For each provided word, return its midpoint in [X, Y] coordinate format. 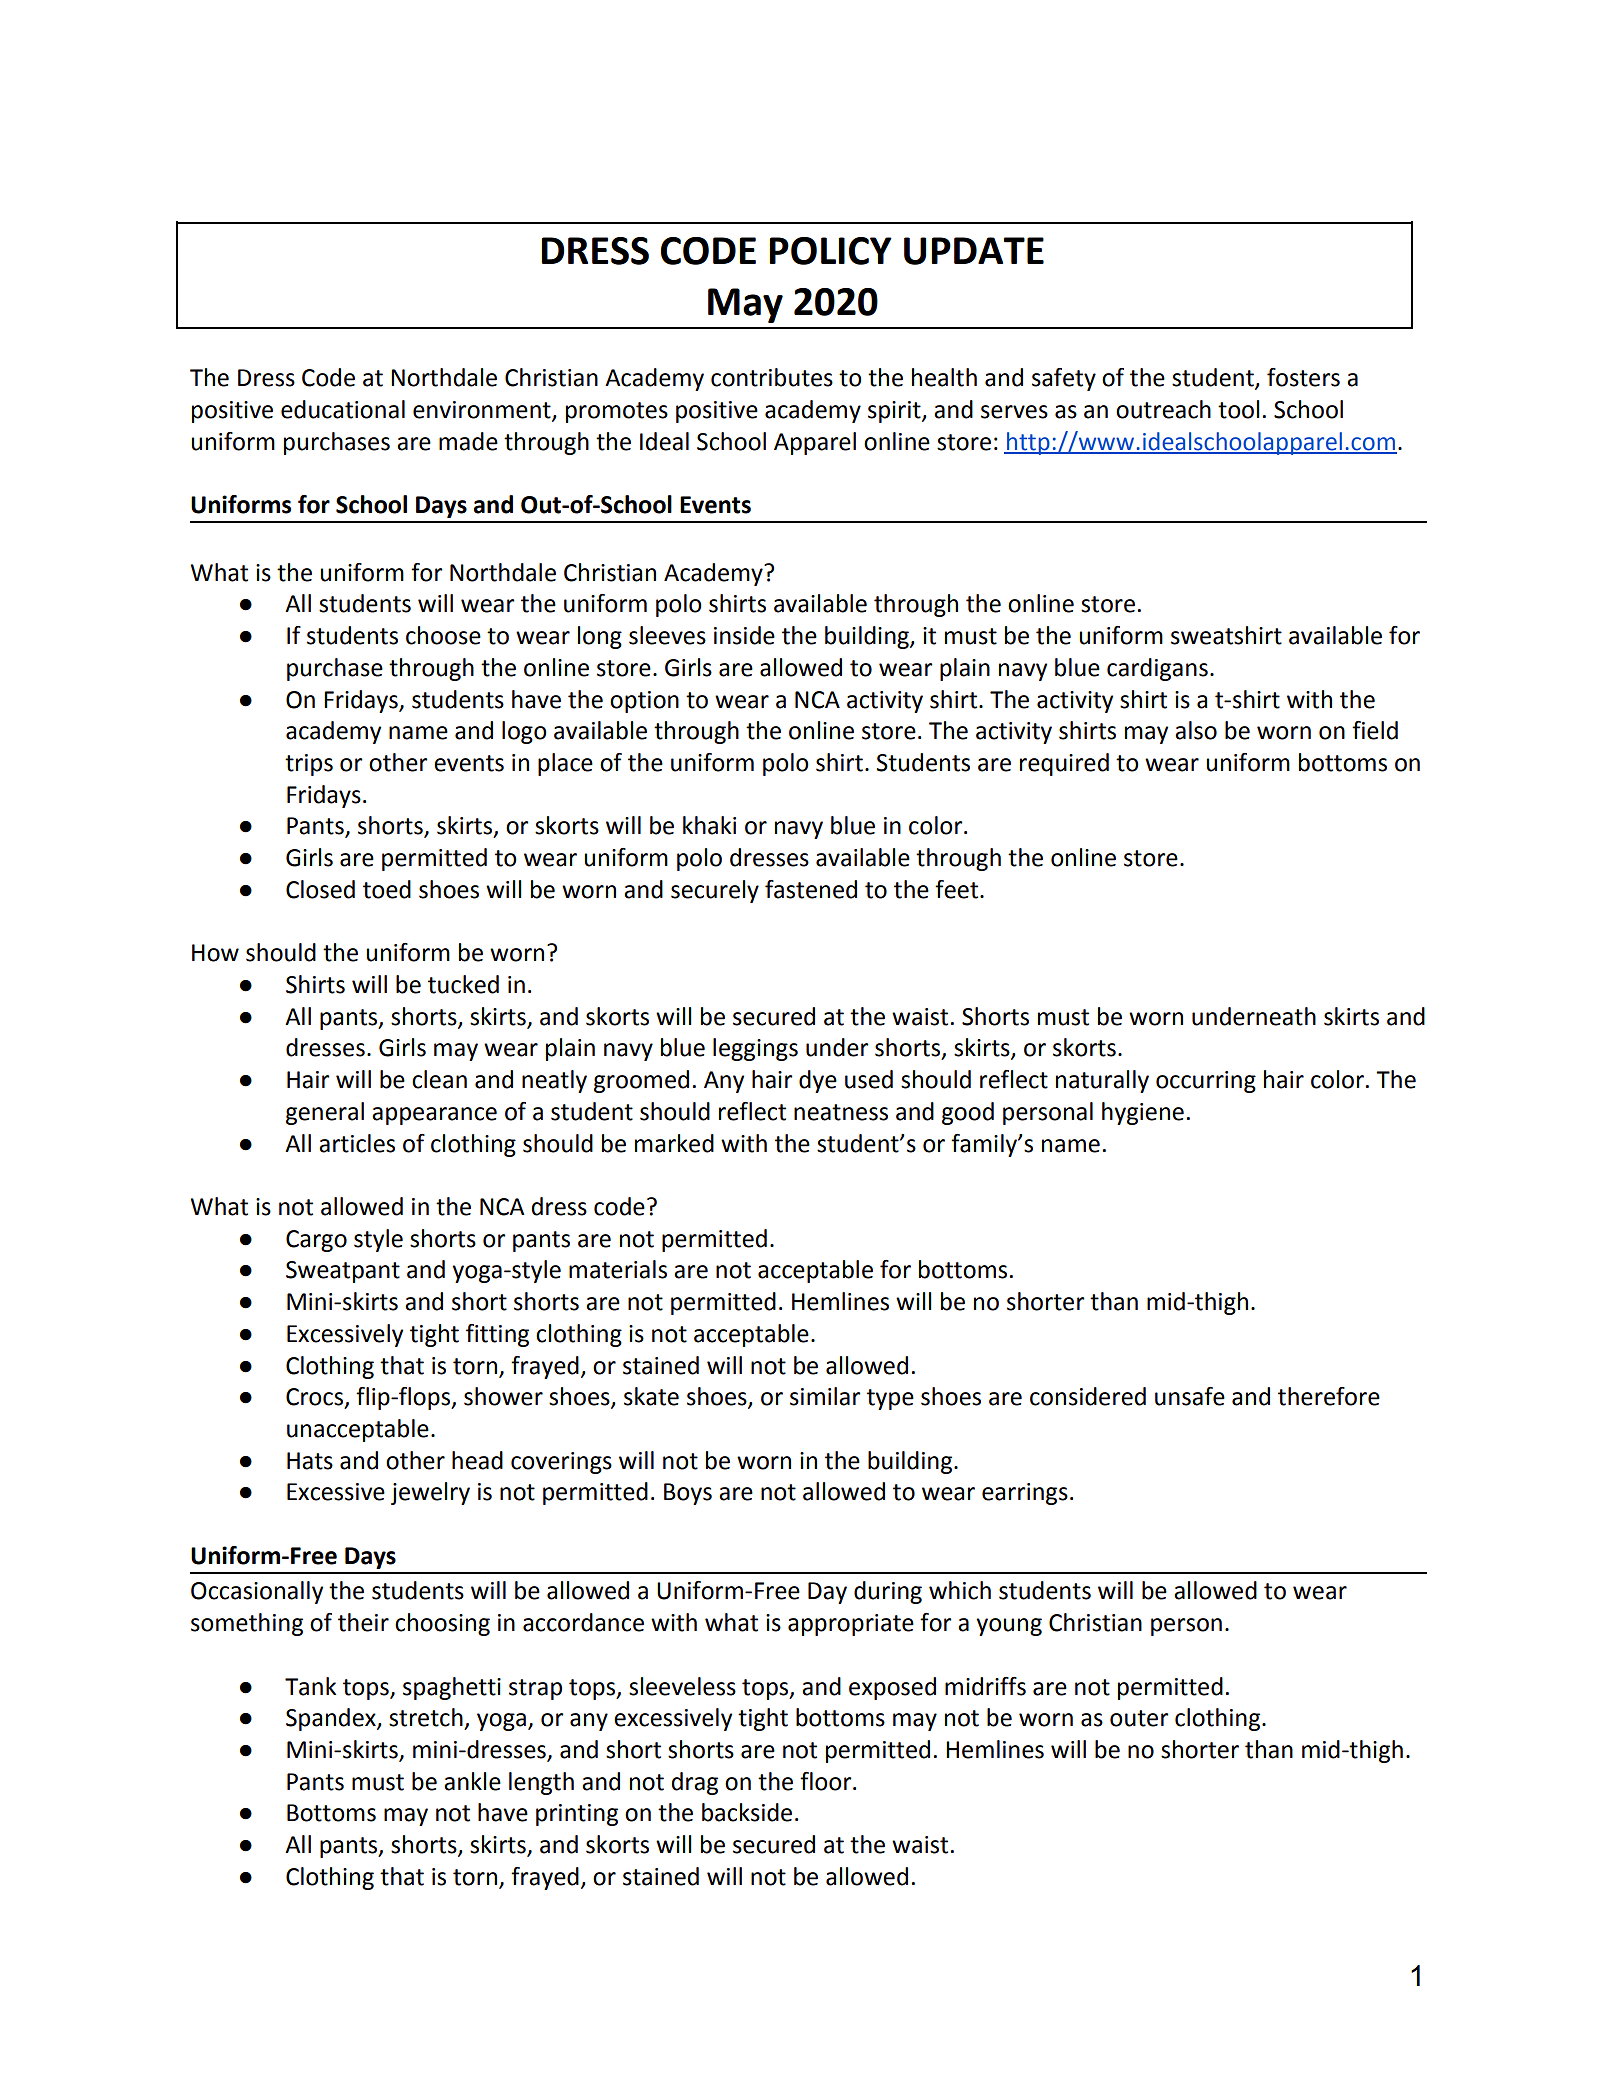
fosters [1303, 377]
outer [1139, 1718]
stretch [426, 1717]
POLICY [830, 251]
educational [343, 409]
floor [827, 1781]
